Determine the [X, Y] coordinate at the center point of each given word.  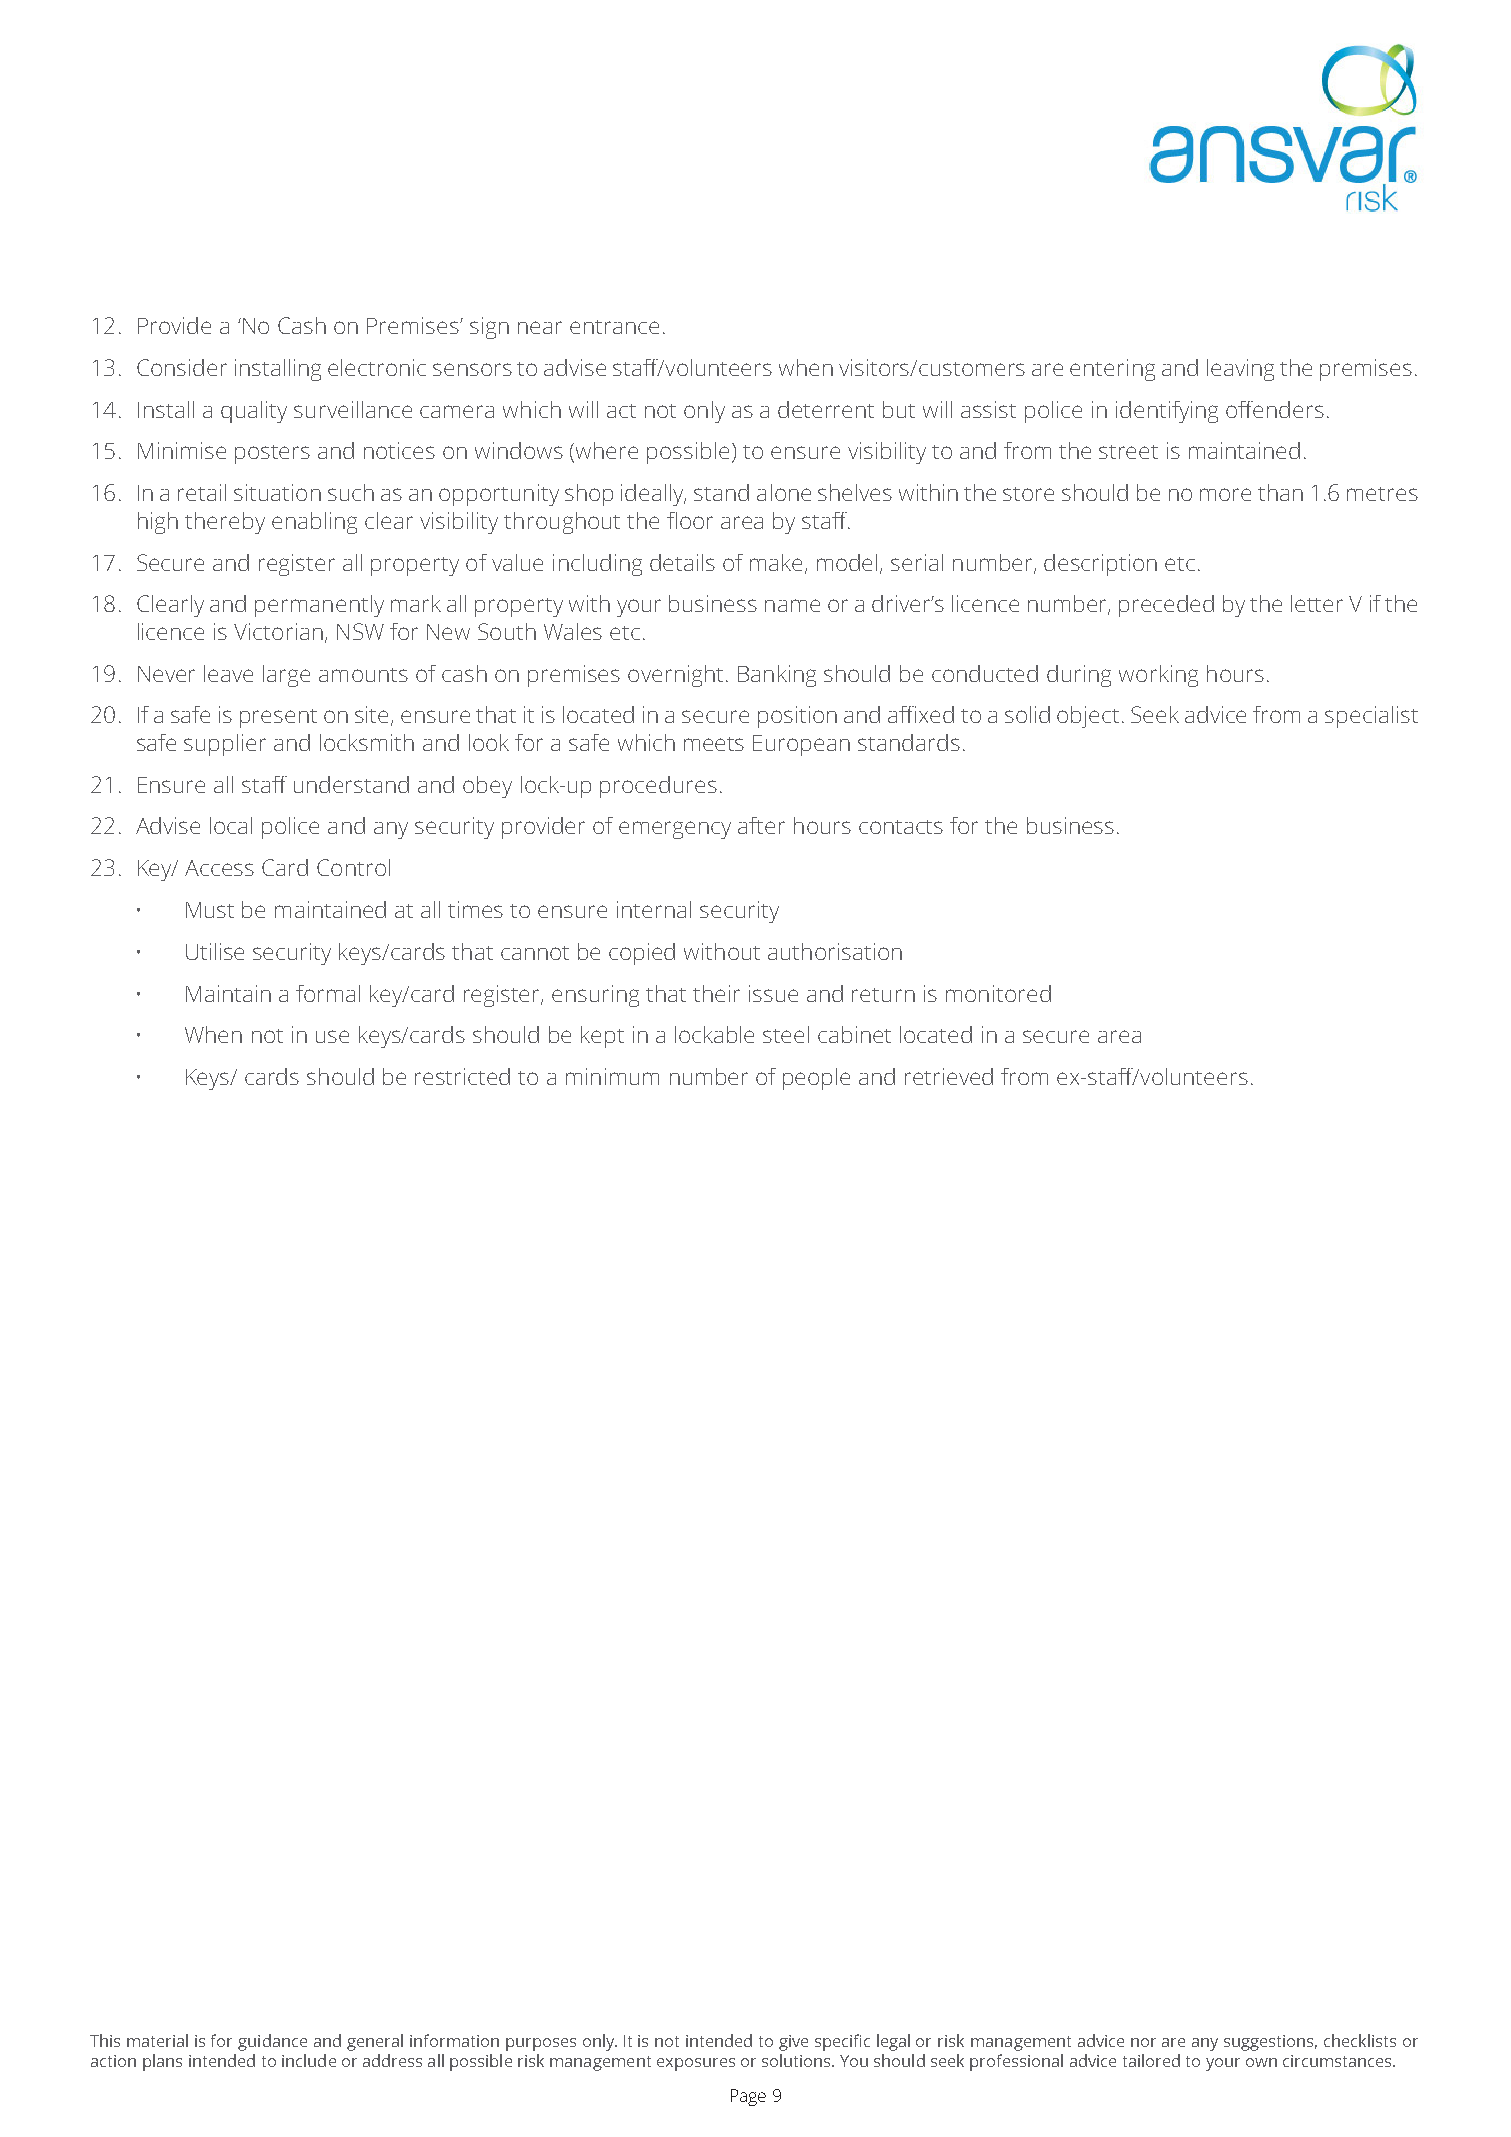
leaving [1240, 370]
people [816, 1079]
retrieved [949, 1076]
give [793, 2043]
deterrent [826, 409]
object [1088, 717]
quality [254, 412]
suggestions [1270, 2043]
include [309, 2060]
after [761, 825]
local [231, 825]
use [332, 1036]
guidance [272, 2042]
